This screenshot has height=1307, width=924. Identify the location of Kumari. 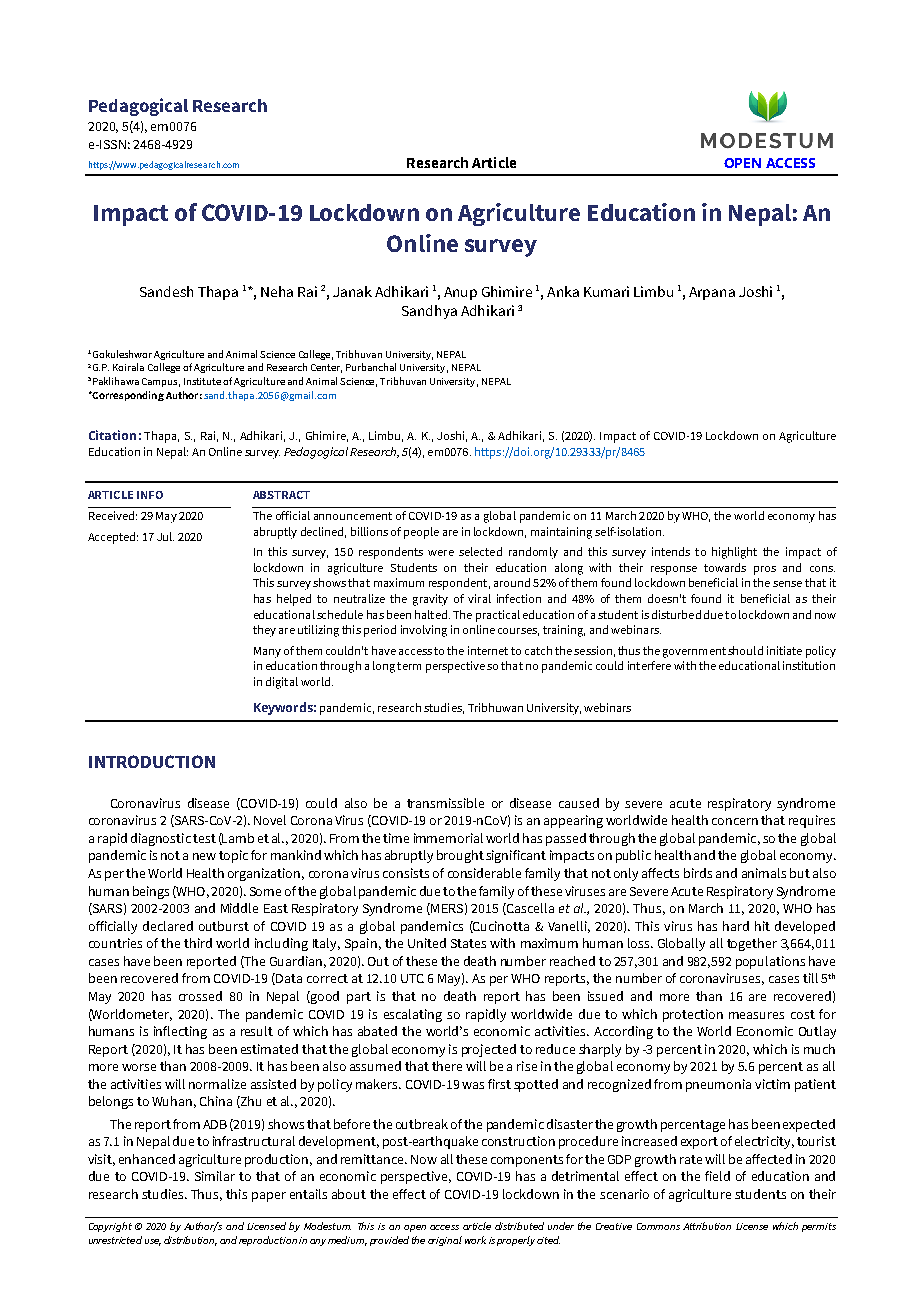
(606, 291).
